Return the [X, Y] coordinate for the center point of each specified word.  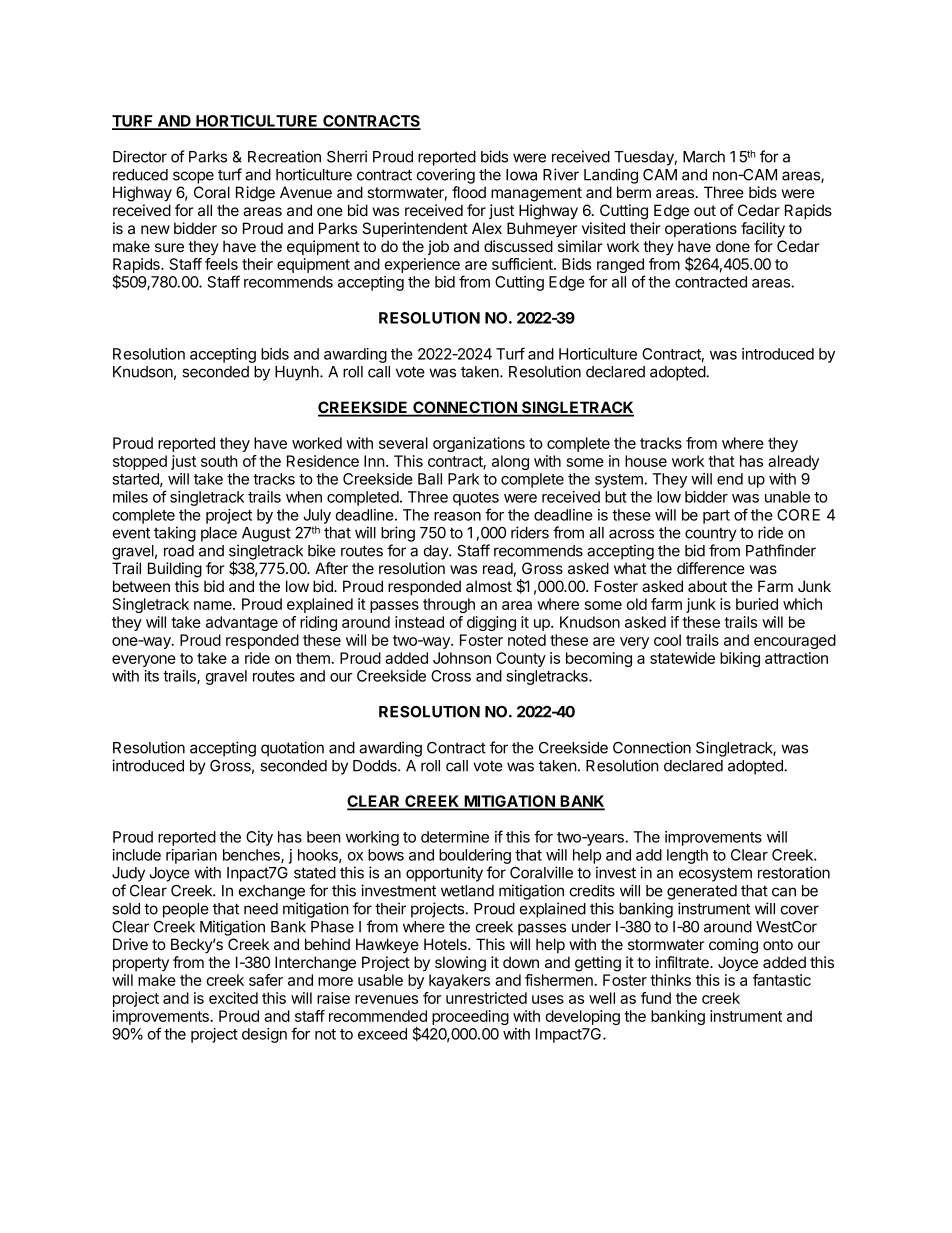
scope [193, 177]
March [704, 157]
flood [469, 192]
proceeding [470, 1017]
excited [233, 998]
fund [656, 998]
